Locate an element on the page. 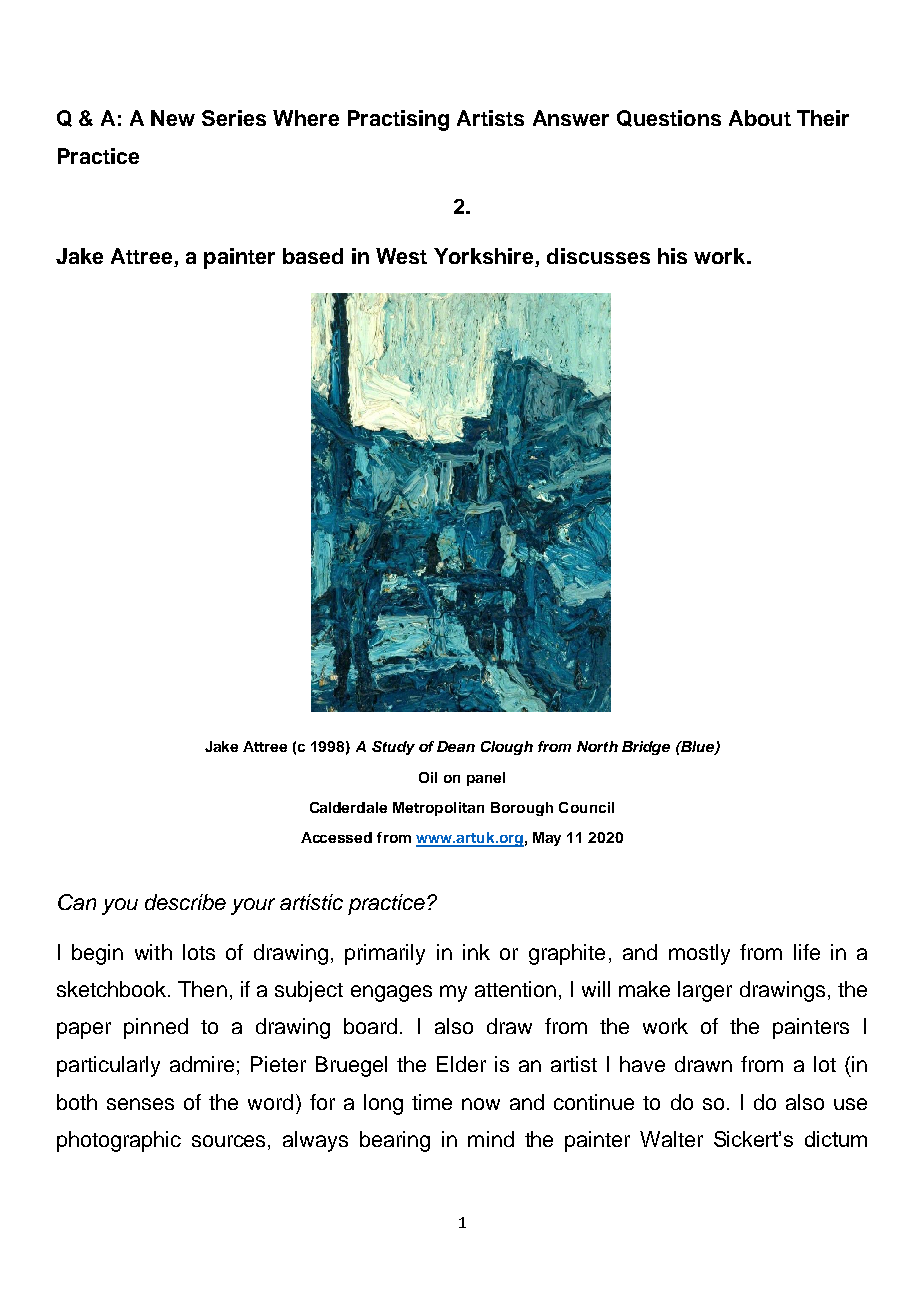 This image has height=1308, width=924. Yorkshire is located at coordinates (483, 256).
